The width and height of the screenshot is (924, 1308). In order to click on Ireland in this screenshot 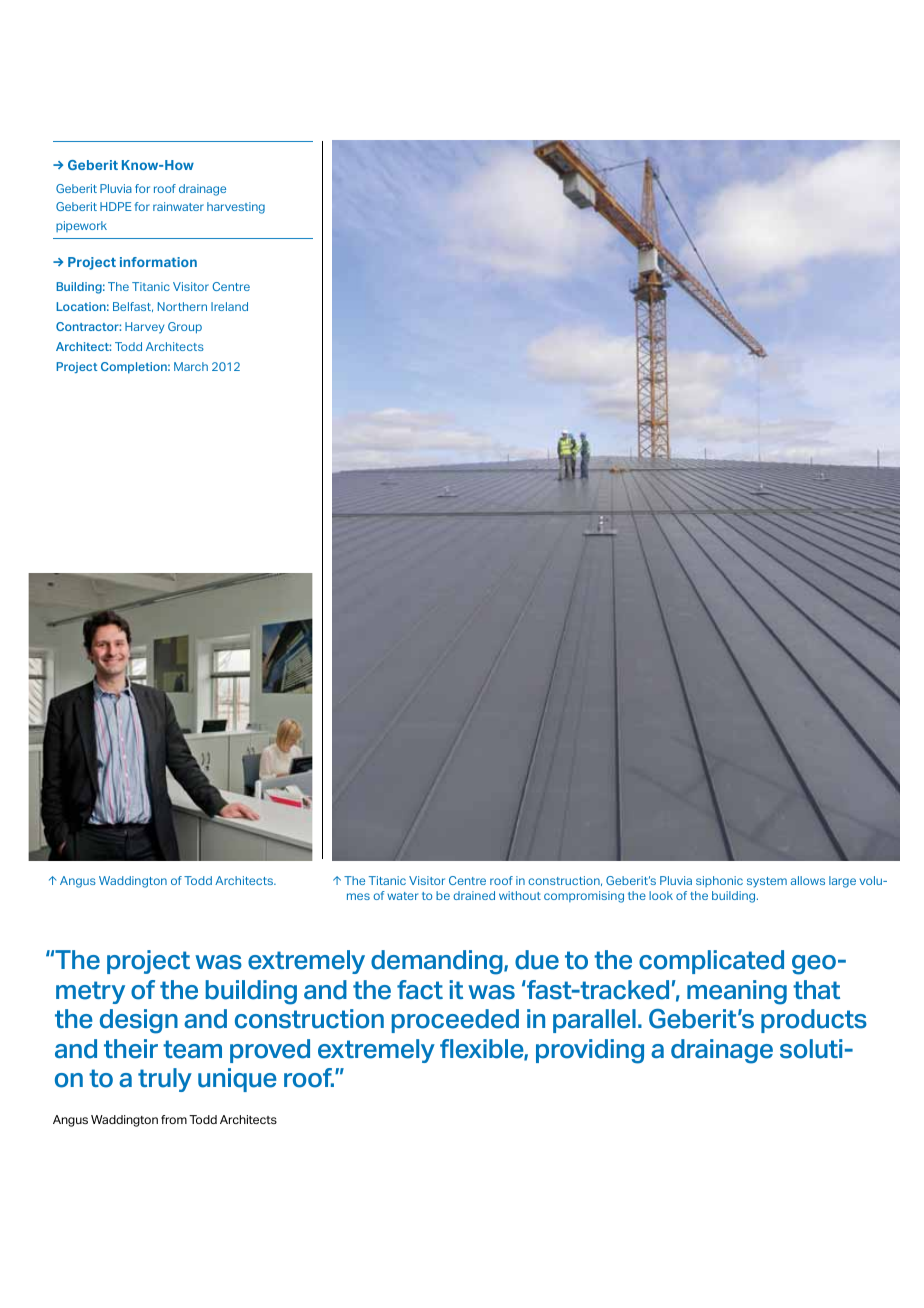, I will do `click(229, 306)`.
